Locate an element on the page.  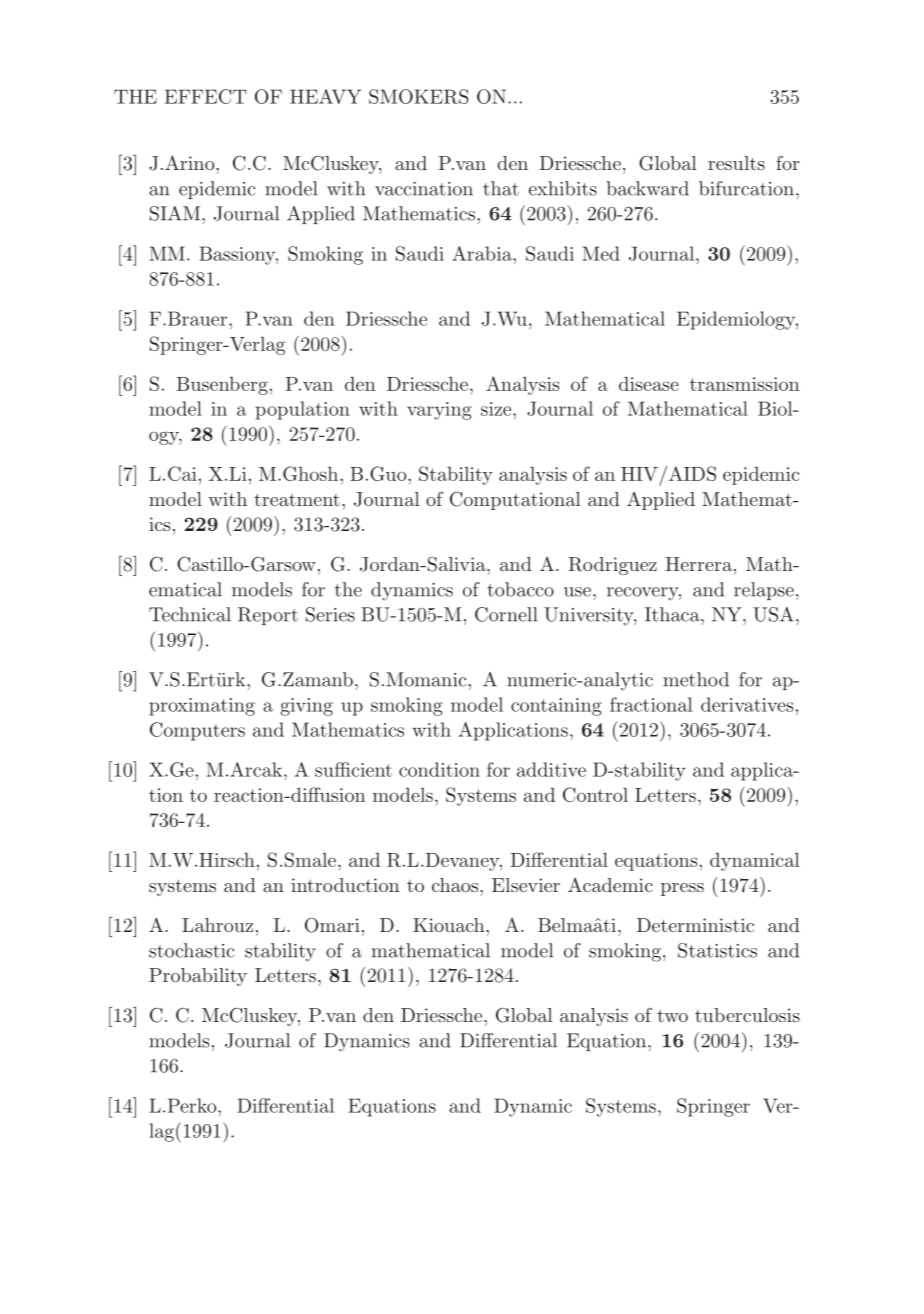
two is located at coordinates (672, 1016).
